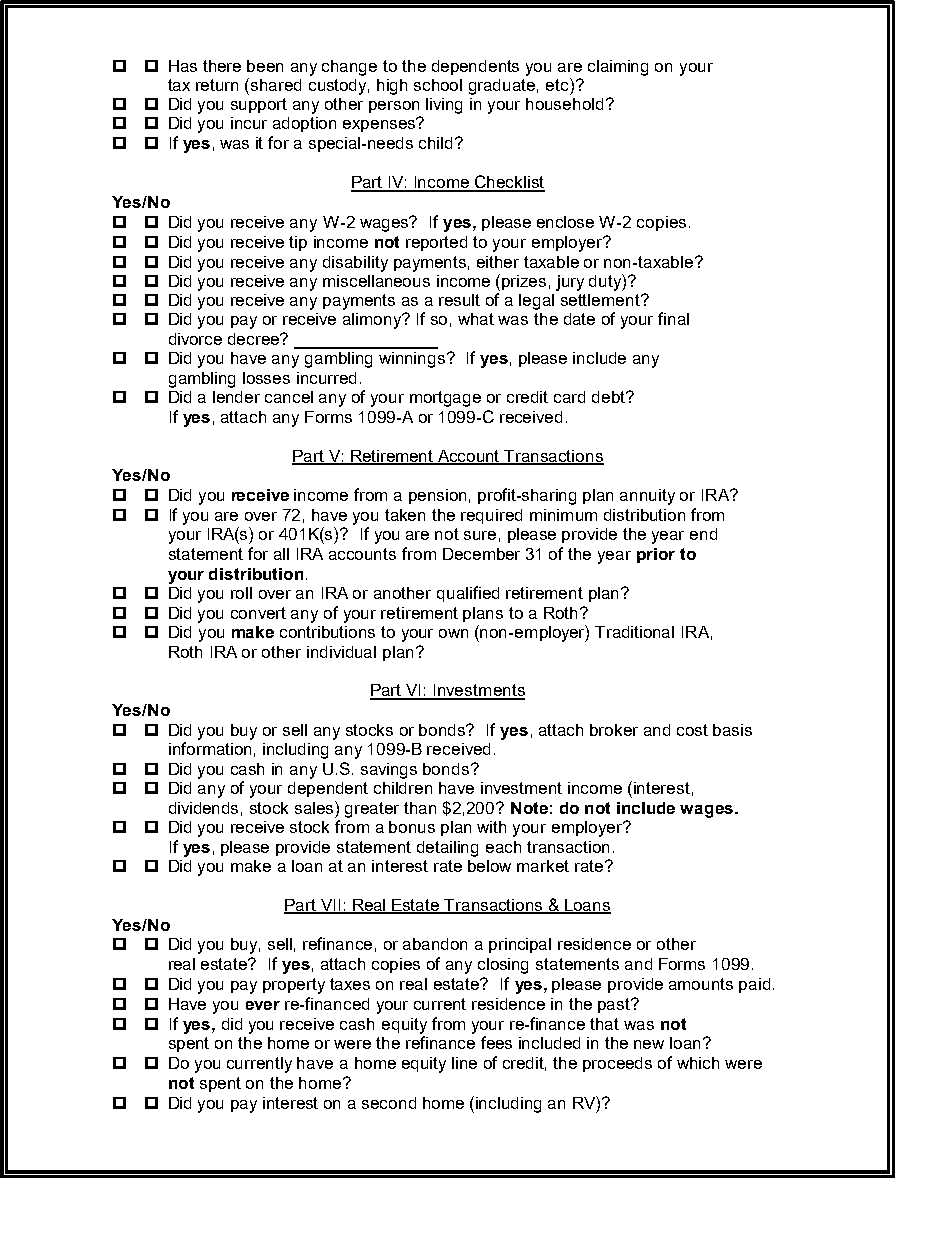 Image resolution: width=952 pixels, height=1233 pixels. I want to click on roll, so click(241, 593).
